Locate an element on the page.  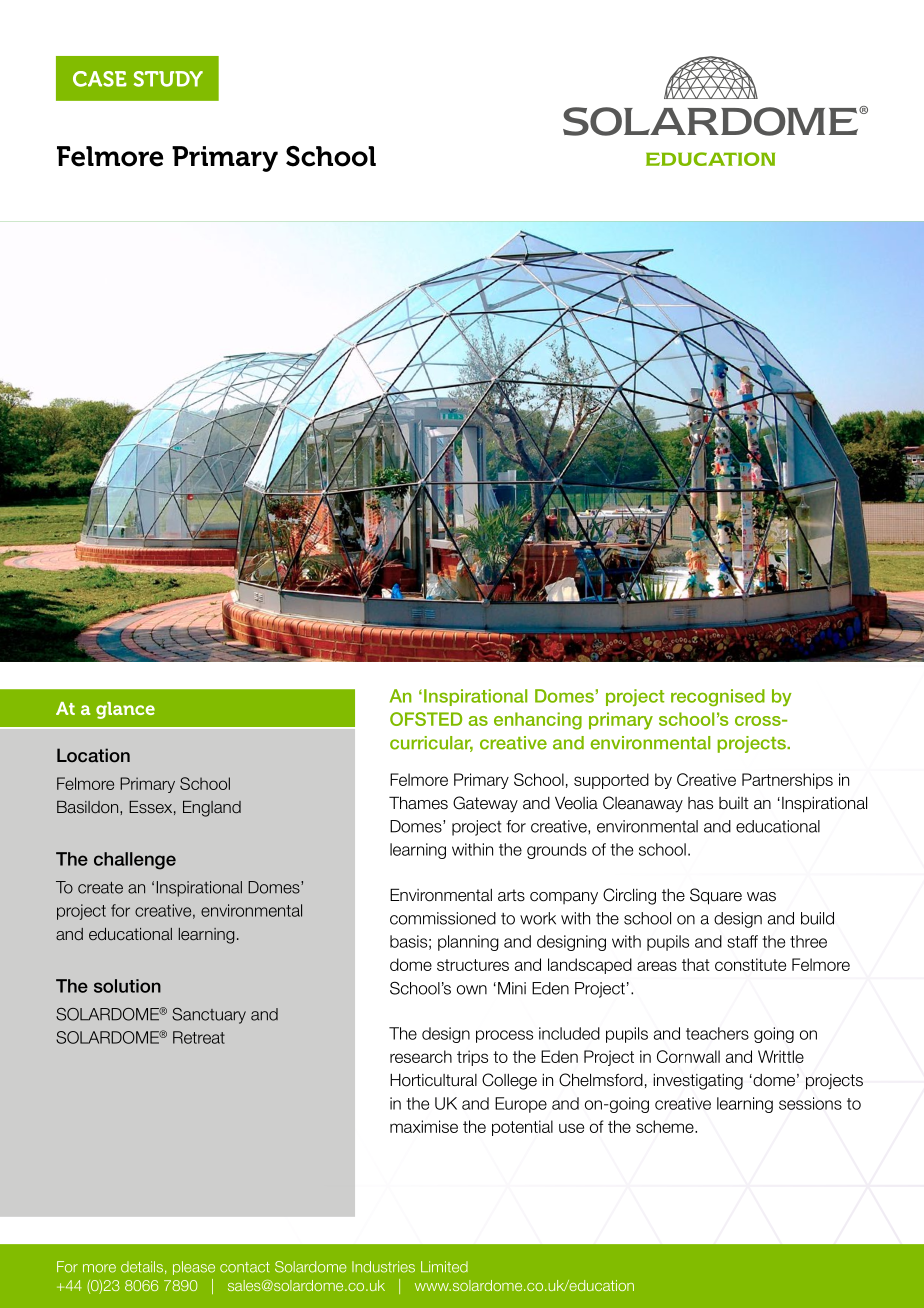
staff is located at coordinates (742, 941).
